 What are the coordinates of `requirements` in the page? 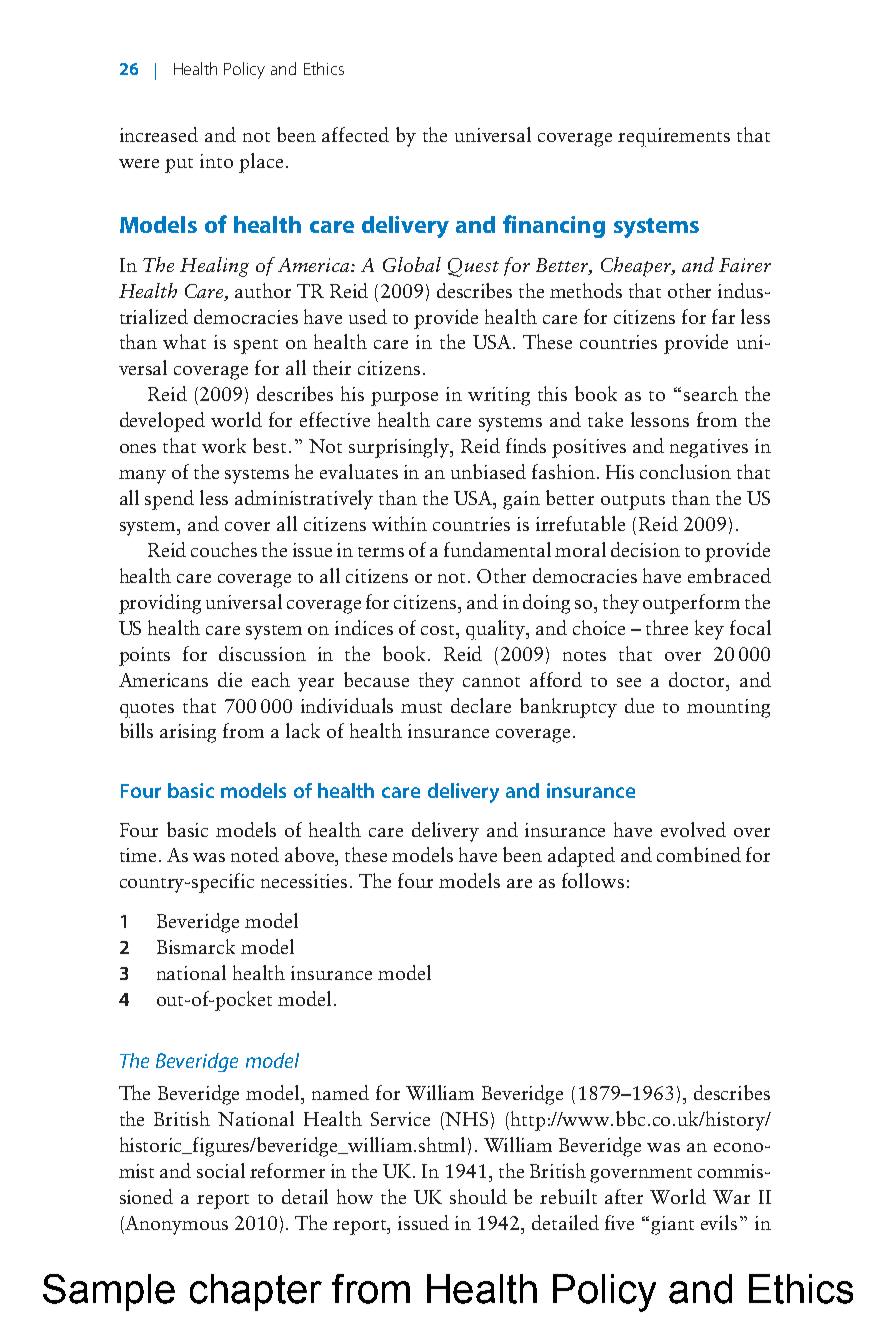 It's located at (674, 137).
